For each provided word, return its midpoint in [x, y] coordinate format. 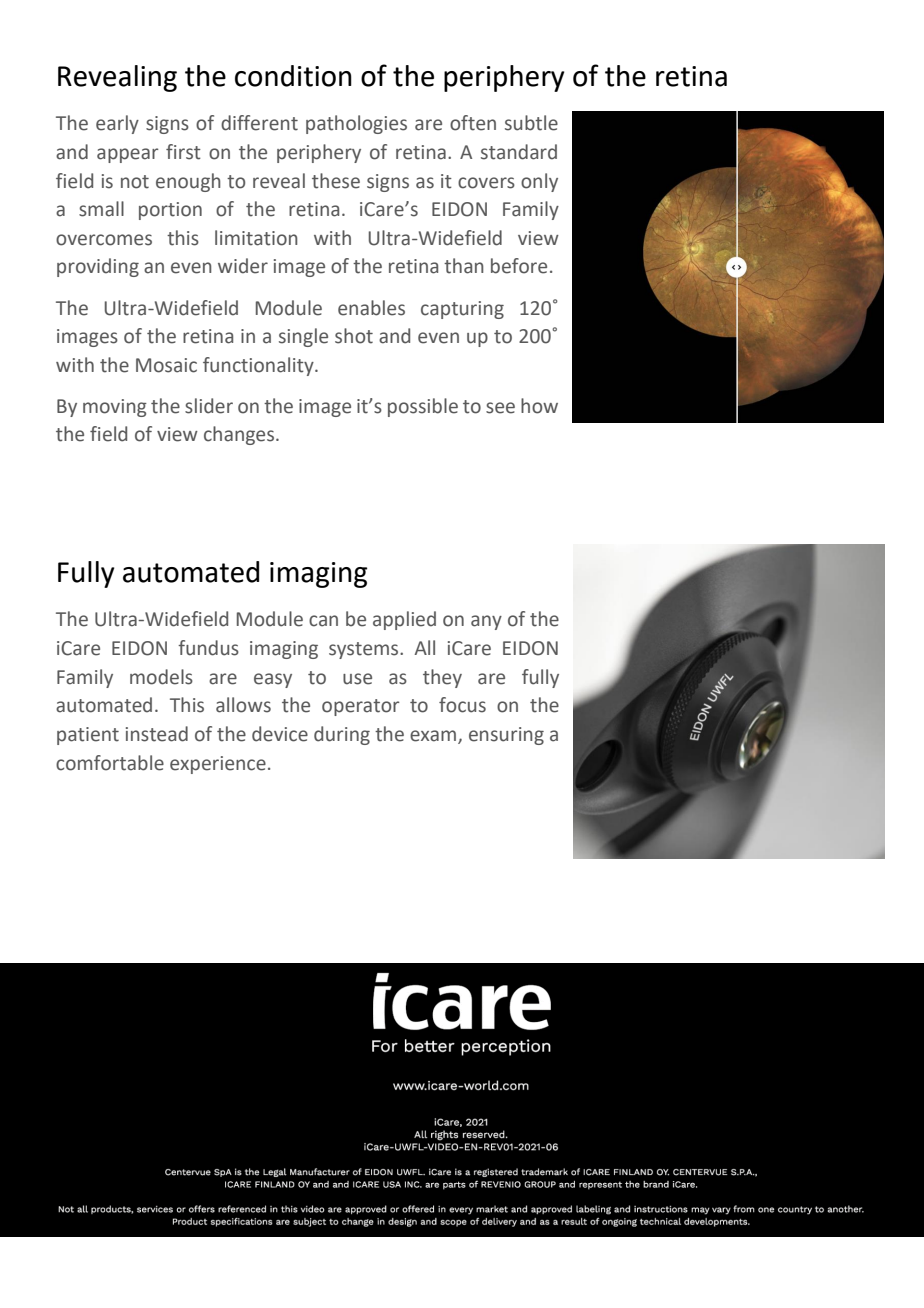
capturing [462, 310]
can [323, 621]
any [486, 622]
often [473, 123]
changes [240, 435]
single [303, 337]
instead [157, 734]
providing [98, 267]
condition [293, 76]
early [117, 124]
